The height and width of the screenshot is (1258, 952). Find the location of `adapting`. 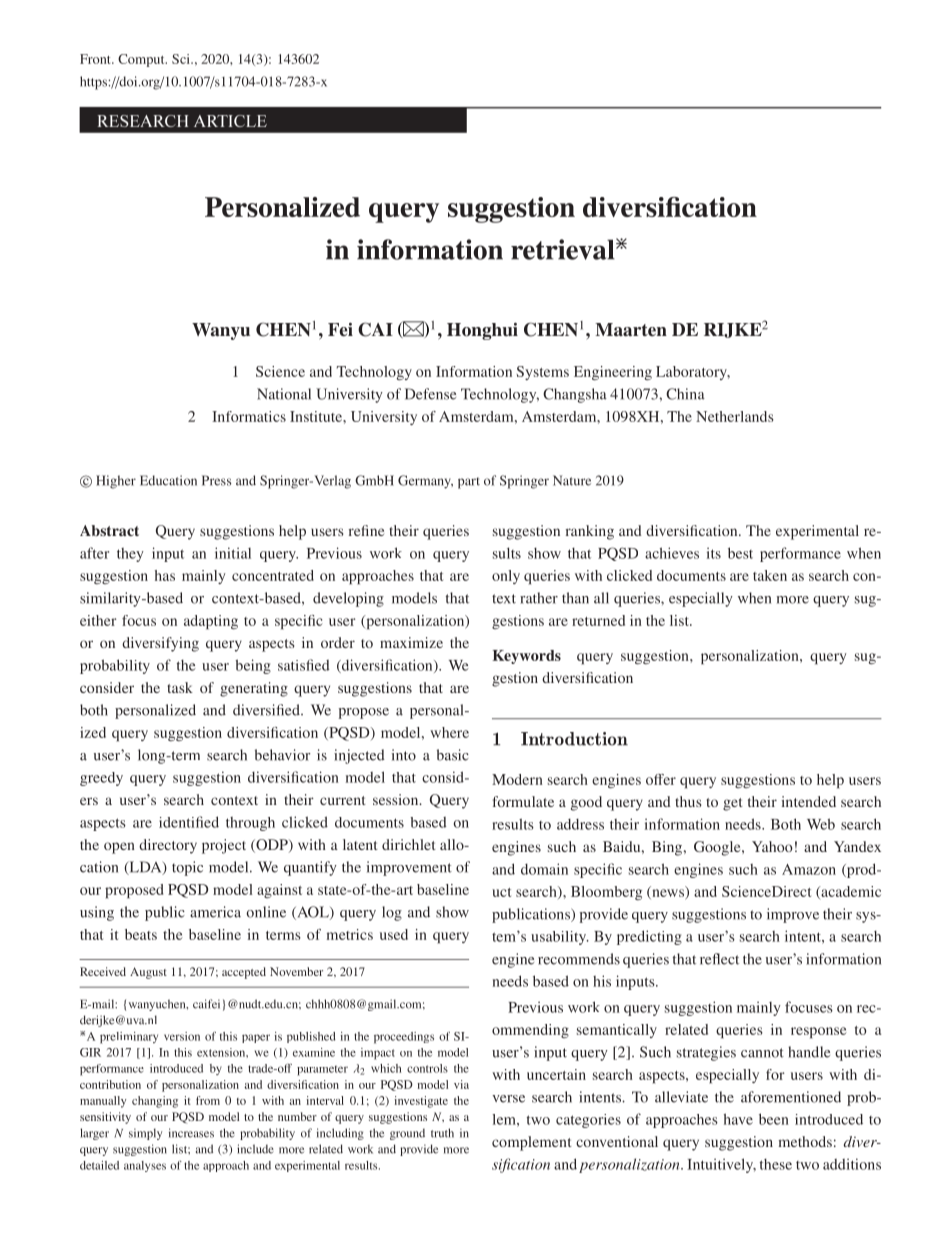

adapting is located at coordinates (211, 622).
